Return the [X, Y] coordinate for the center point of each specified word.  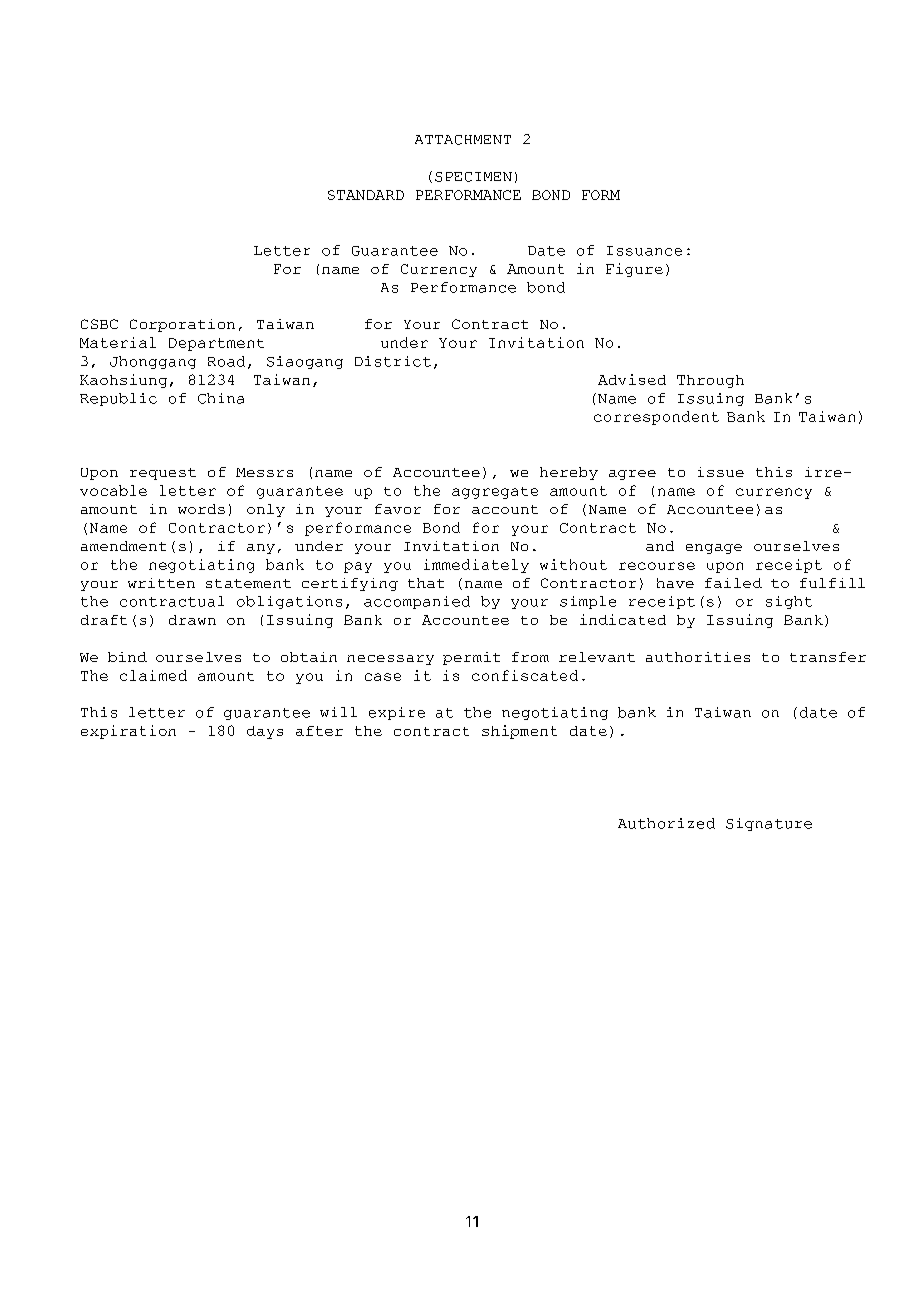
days [265, 732]
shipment [519, 732]
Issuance [644, 251]
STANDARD [366, 195]
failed [733, 583]
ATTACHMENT [463, 140]
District [393, 361]
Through [710, 381]
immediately [476, 566]
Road [226, 361]
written [161, 583]
